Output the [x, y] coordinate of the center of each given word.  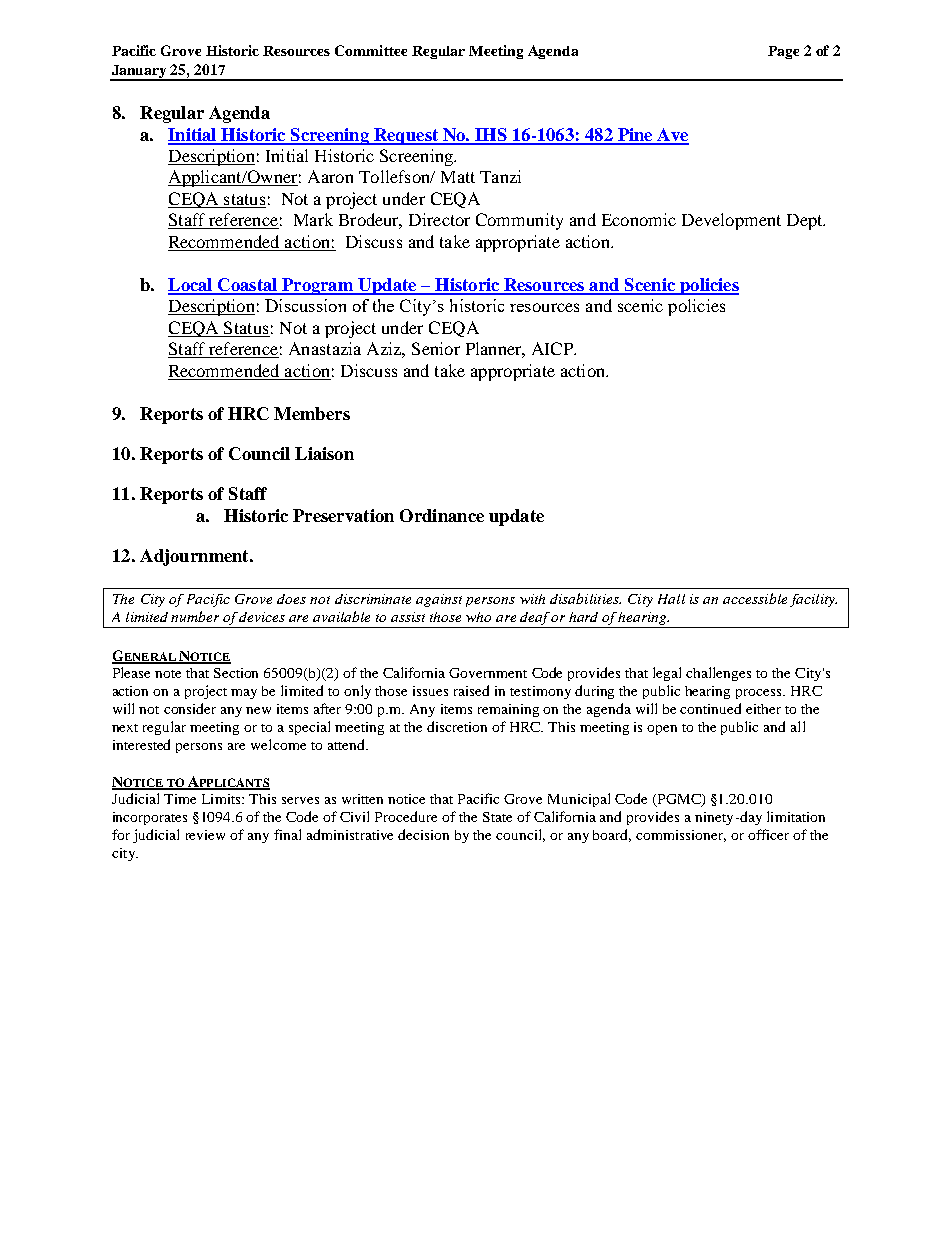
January [139, 72]
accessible [755, 598]
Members [312, 413]
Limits [222, 799]
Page [783, 52]
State [497, 817]
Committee [371, 50]
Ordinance [442, 515]
